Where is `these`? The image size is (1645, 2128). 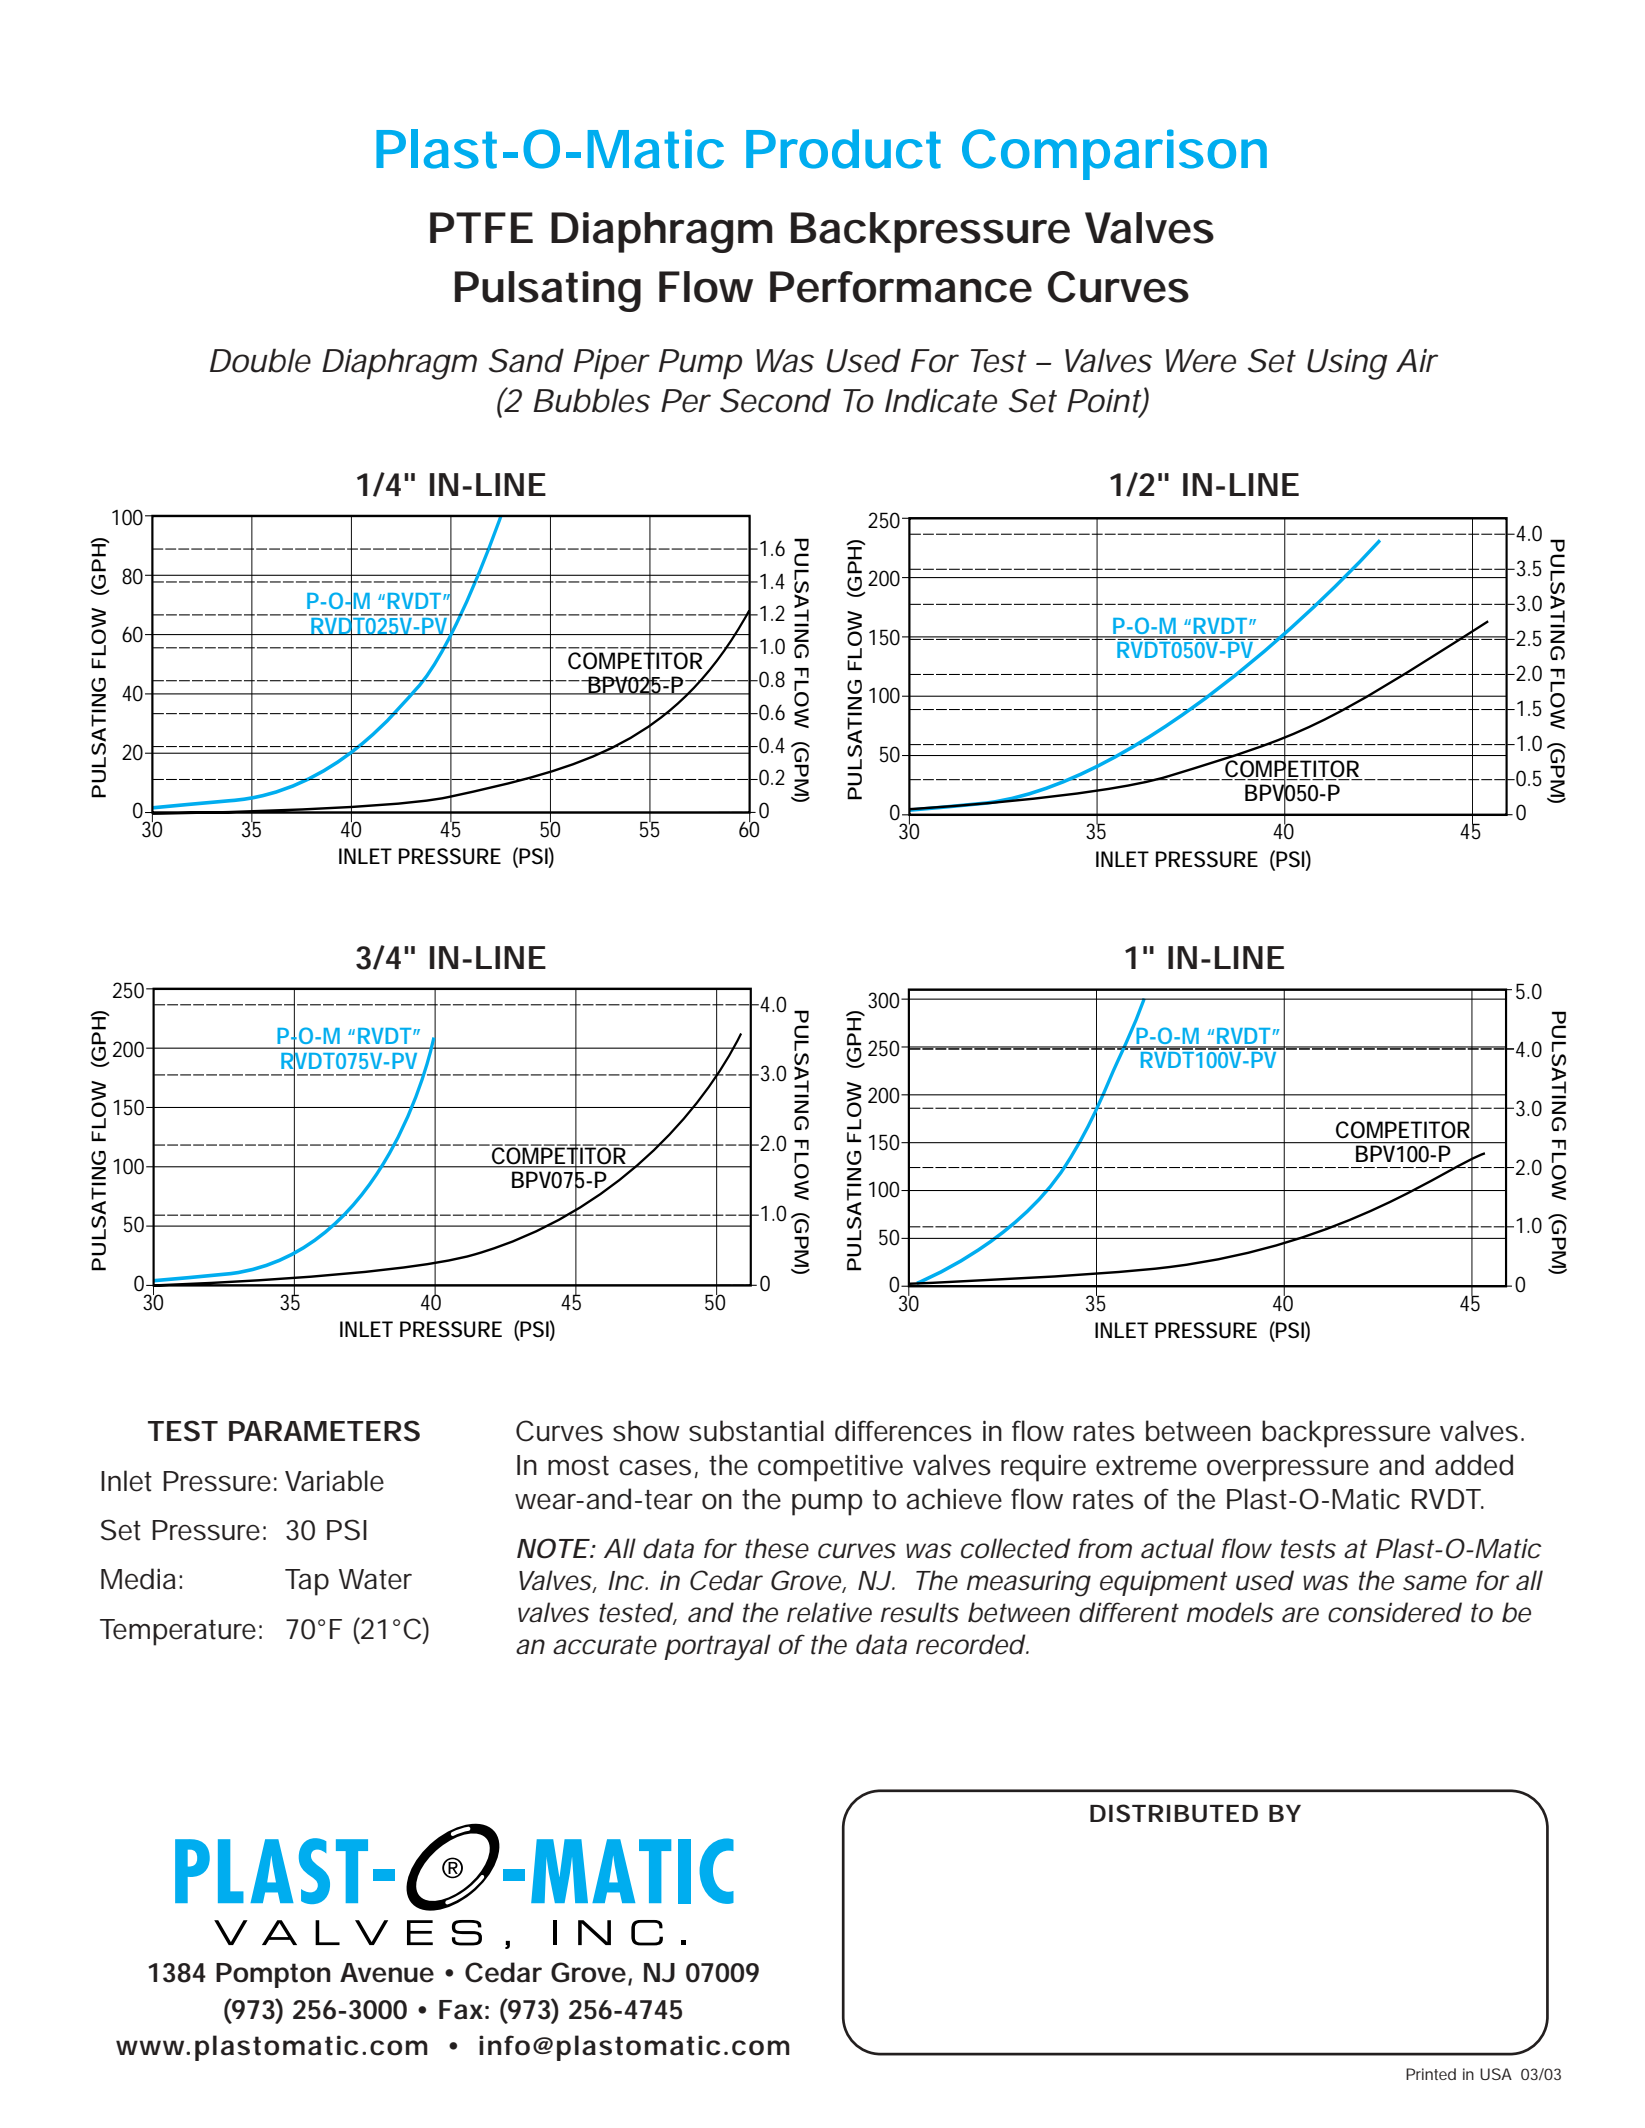
these is located at coordinates (777, 1548).
